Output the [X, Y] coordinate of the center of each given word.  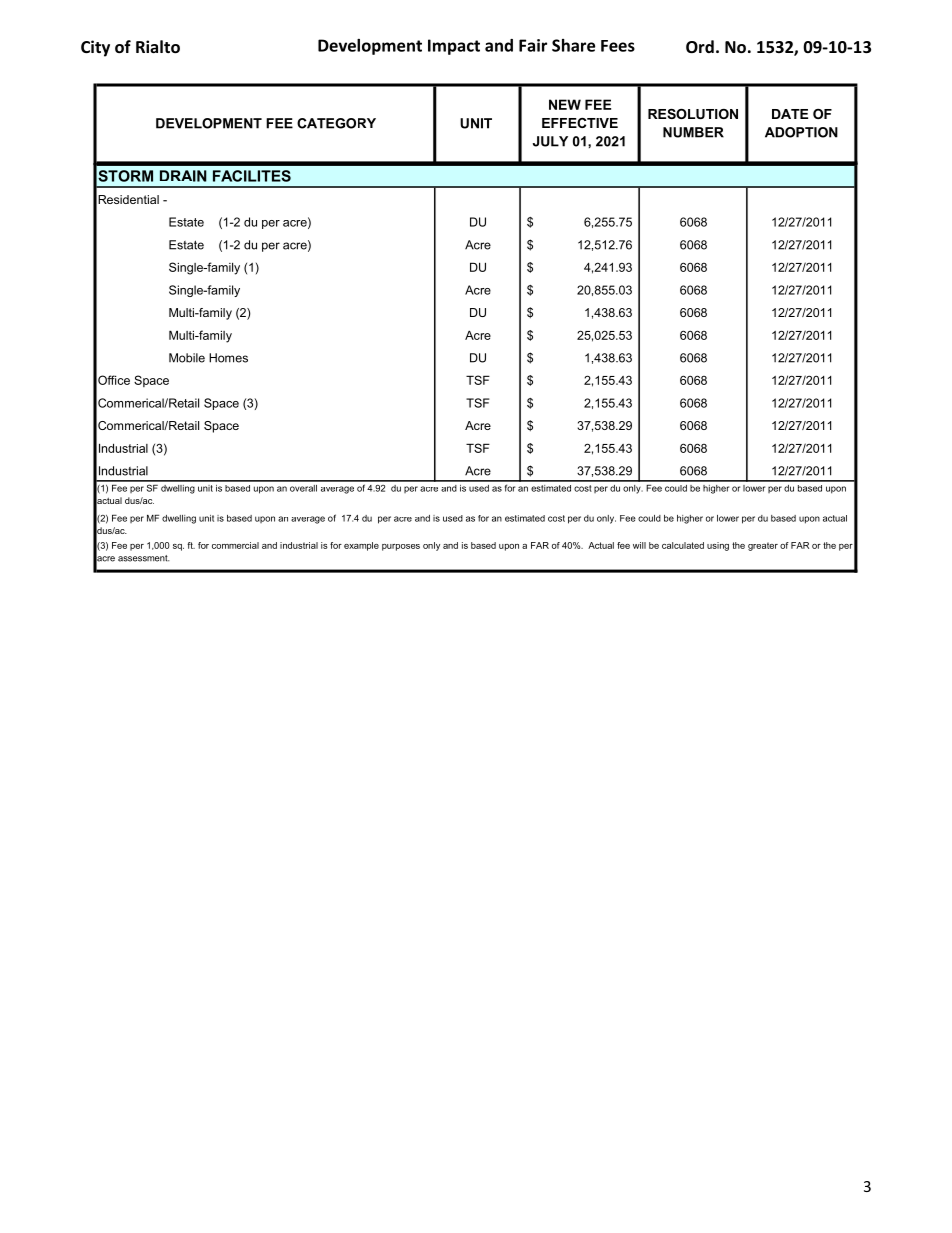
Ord [700, 46]
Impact [454, 47]
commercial [235, 545]
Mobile [187, 358]
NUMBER [693, 132]
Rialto [158, 46]
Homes [228, 358]
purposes [401, 547]
